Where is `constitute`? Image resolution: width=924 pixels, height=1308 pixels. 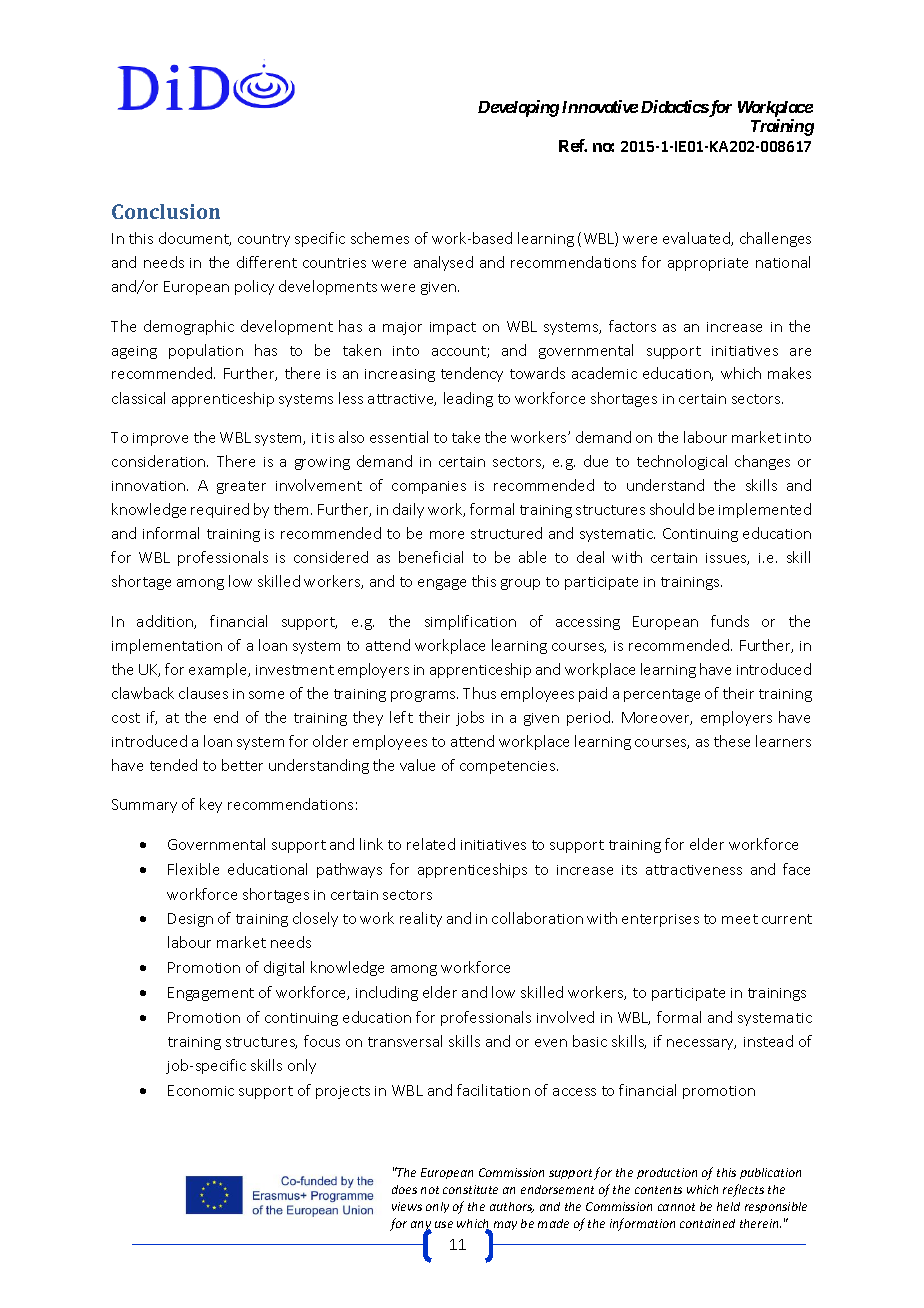 constitute is located at coordinates (470, 1189).
